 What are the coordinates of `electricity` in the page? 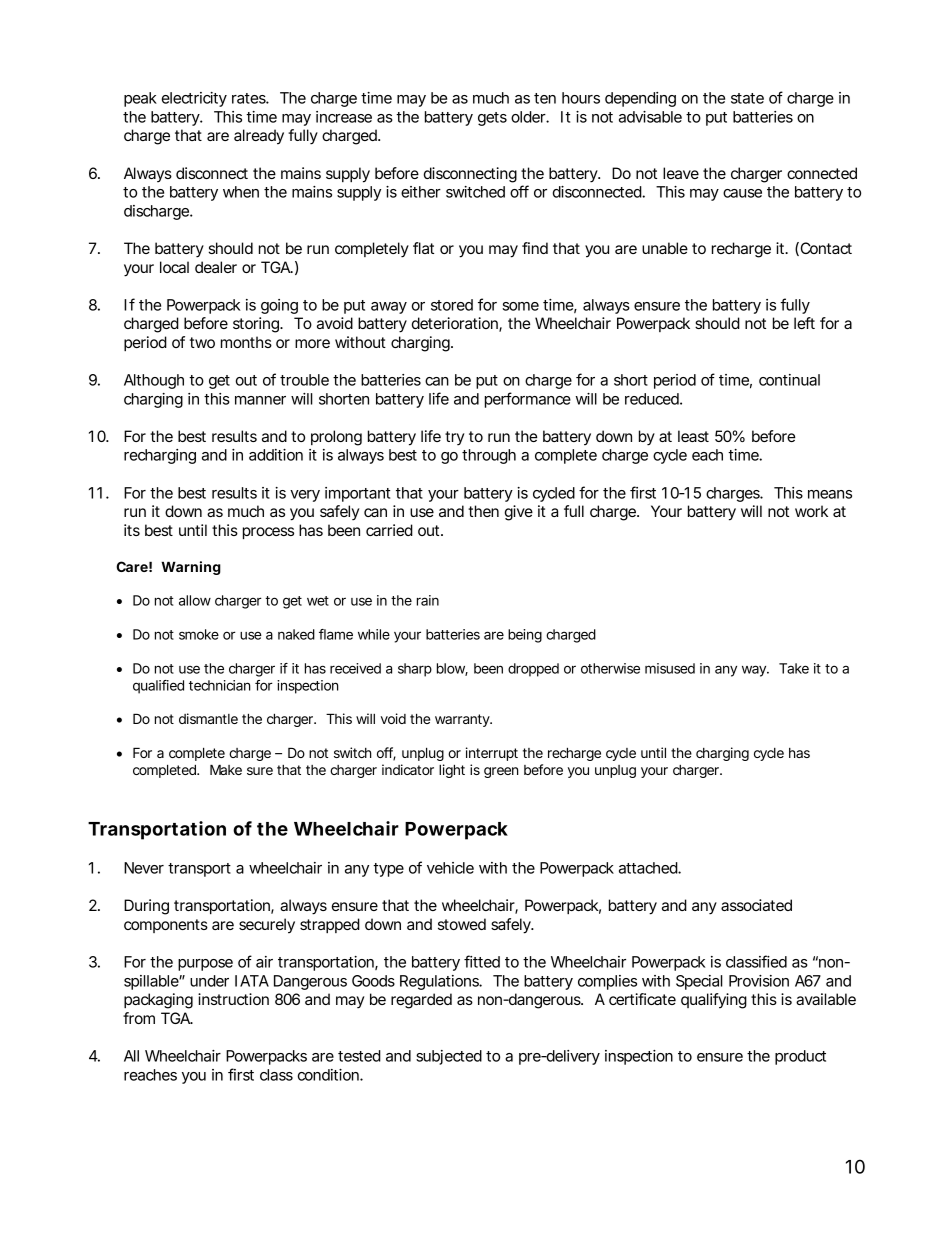 It's located at (194, 99).
